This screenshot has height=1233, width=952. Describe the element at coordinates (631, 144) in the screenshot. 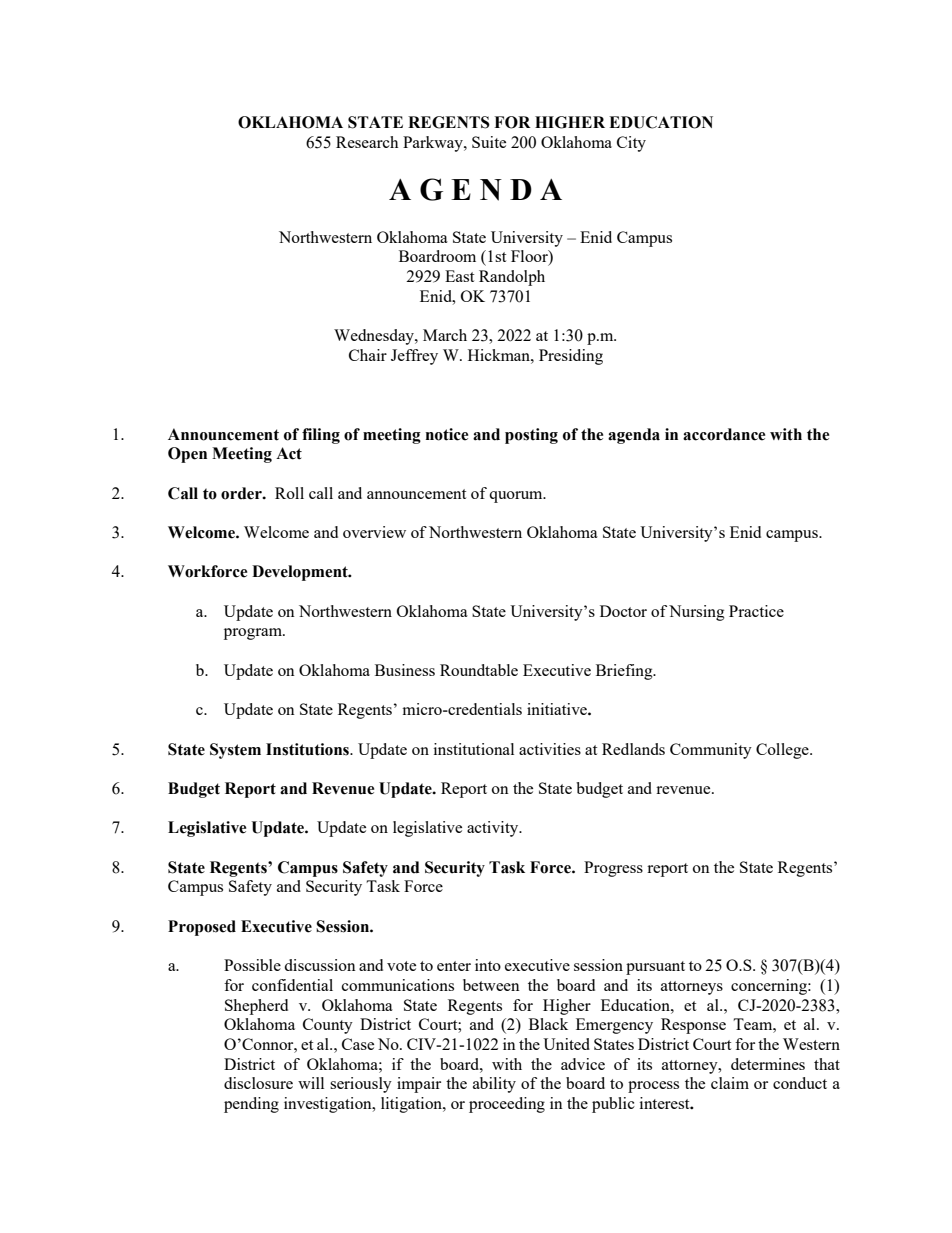

I see `City` at that location.
